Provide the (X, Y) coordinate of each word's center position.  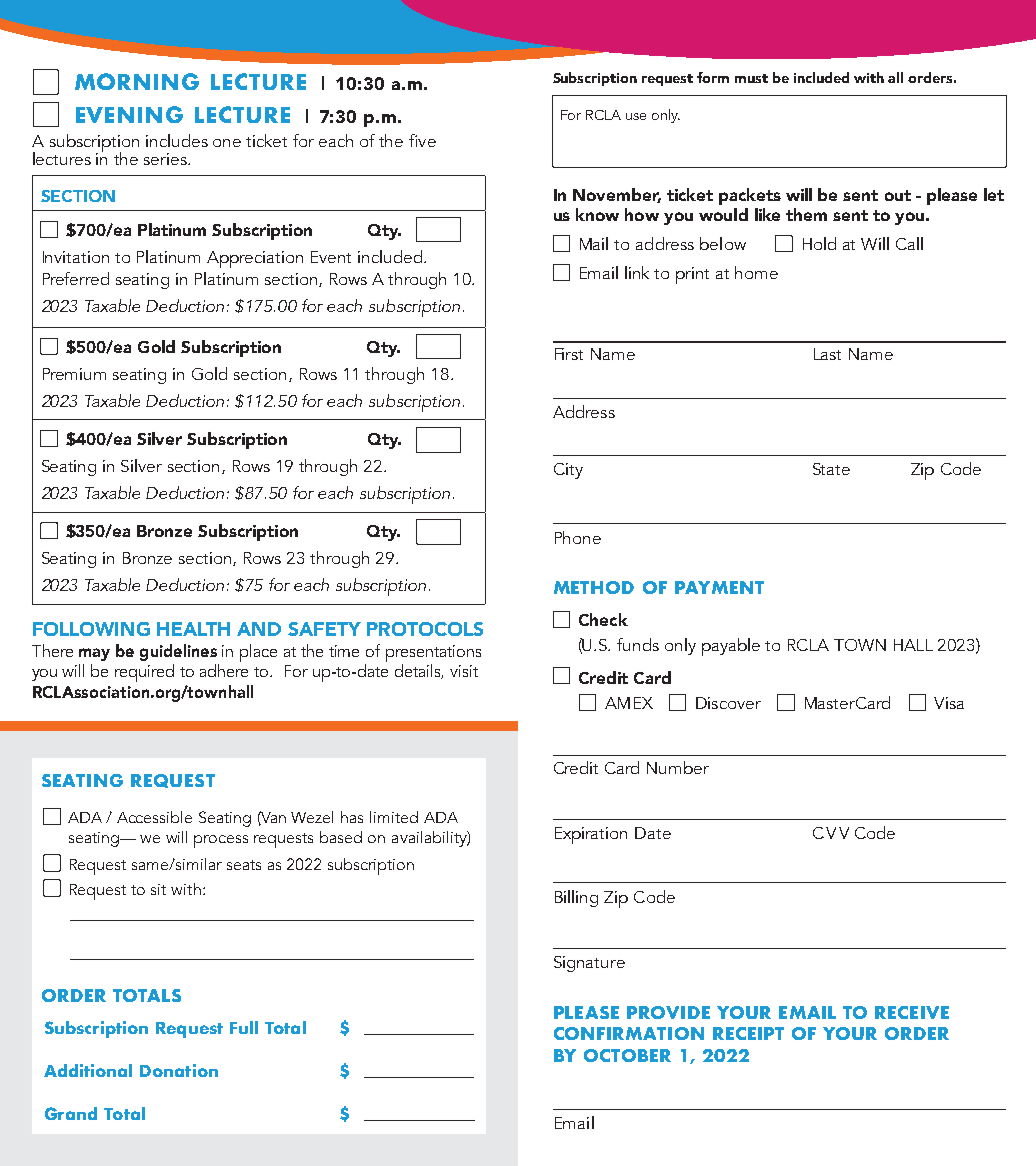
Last (827, 354)
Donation (179, 1070)
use (636, 116)
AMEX (629, 703)
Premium (74, 374)
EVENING (129, 114)
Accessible (154, 817)
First (569, 354)
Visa (949, 703)
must (751, 78)
